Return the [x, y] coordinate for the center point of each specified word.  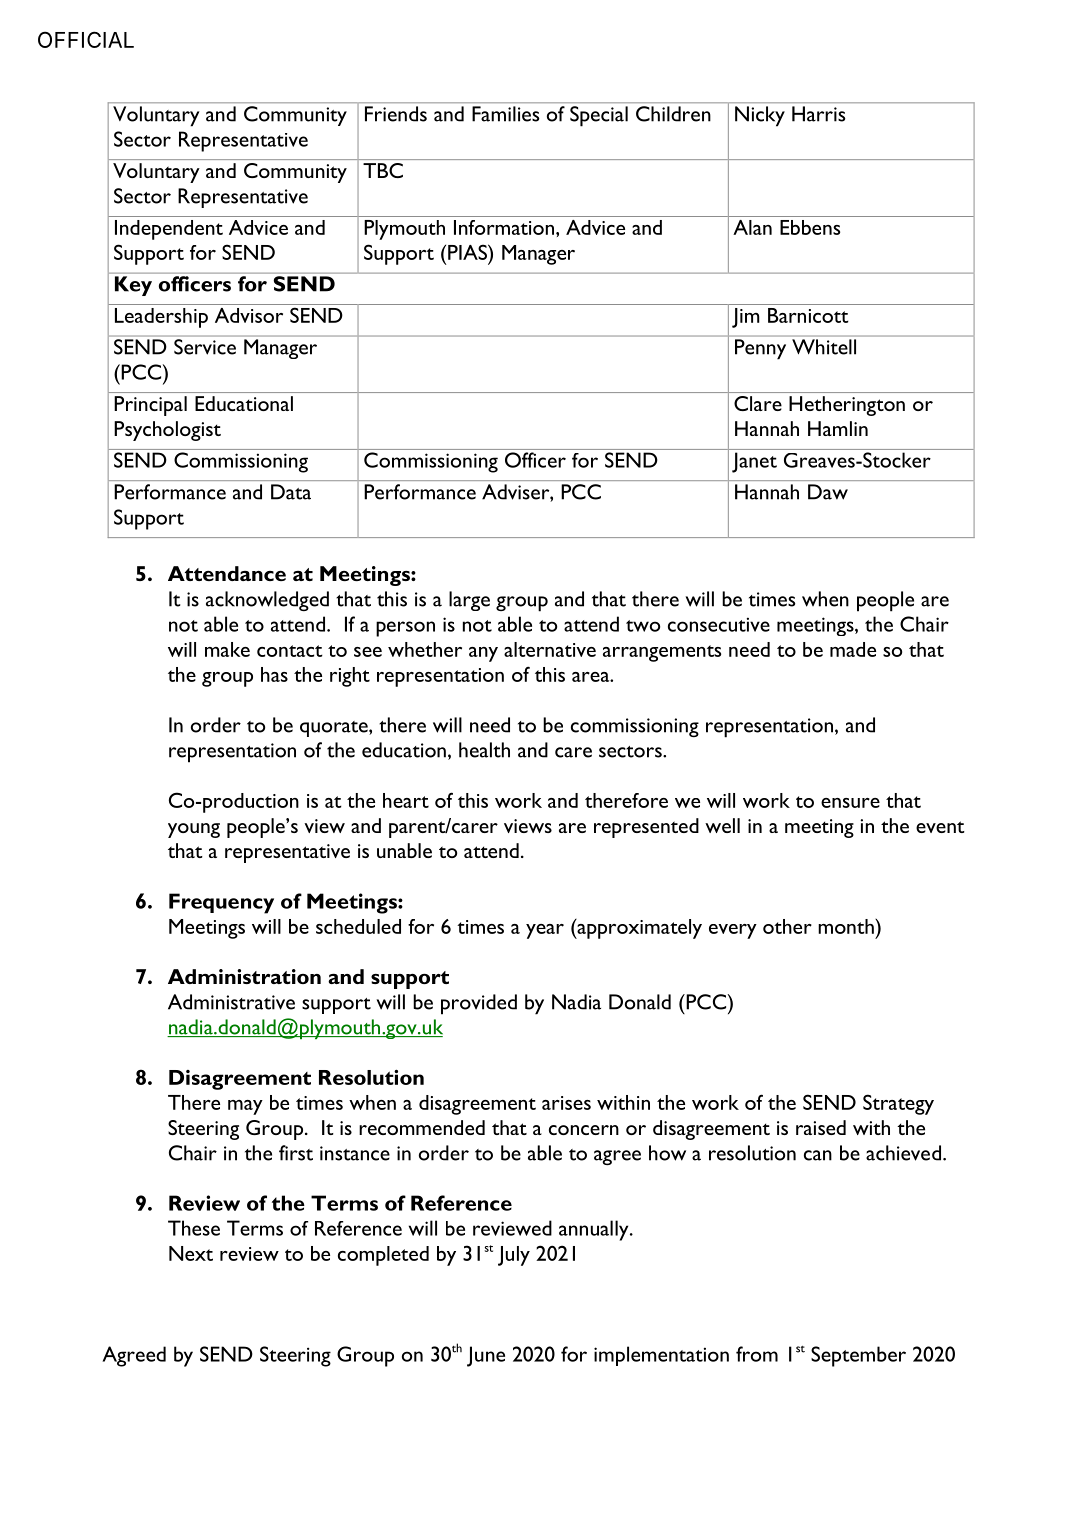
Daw [828, 492]
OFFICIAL [86, 39]
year [545, 931]
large [469, 601]
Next [191, 1253]
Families [505, 114]
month [847, 926]
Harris [818, 114]
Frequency [221, 903]
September [858, 1356]
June [486, 1356]
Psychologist [167, 431]
